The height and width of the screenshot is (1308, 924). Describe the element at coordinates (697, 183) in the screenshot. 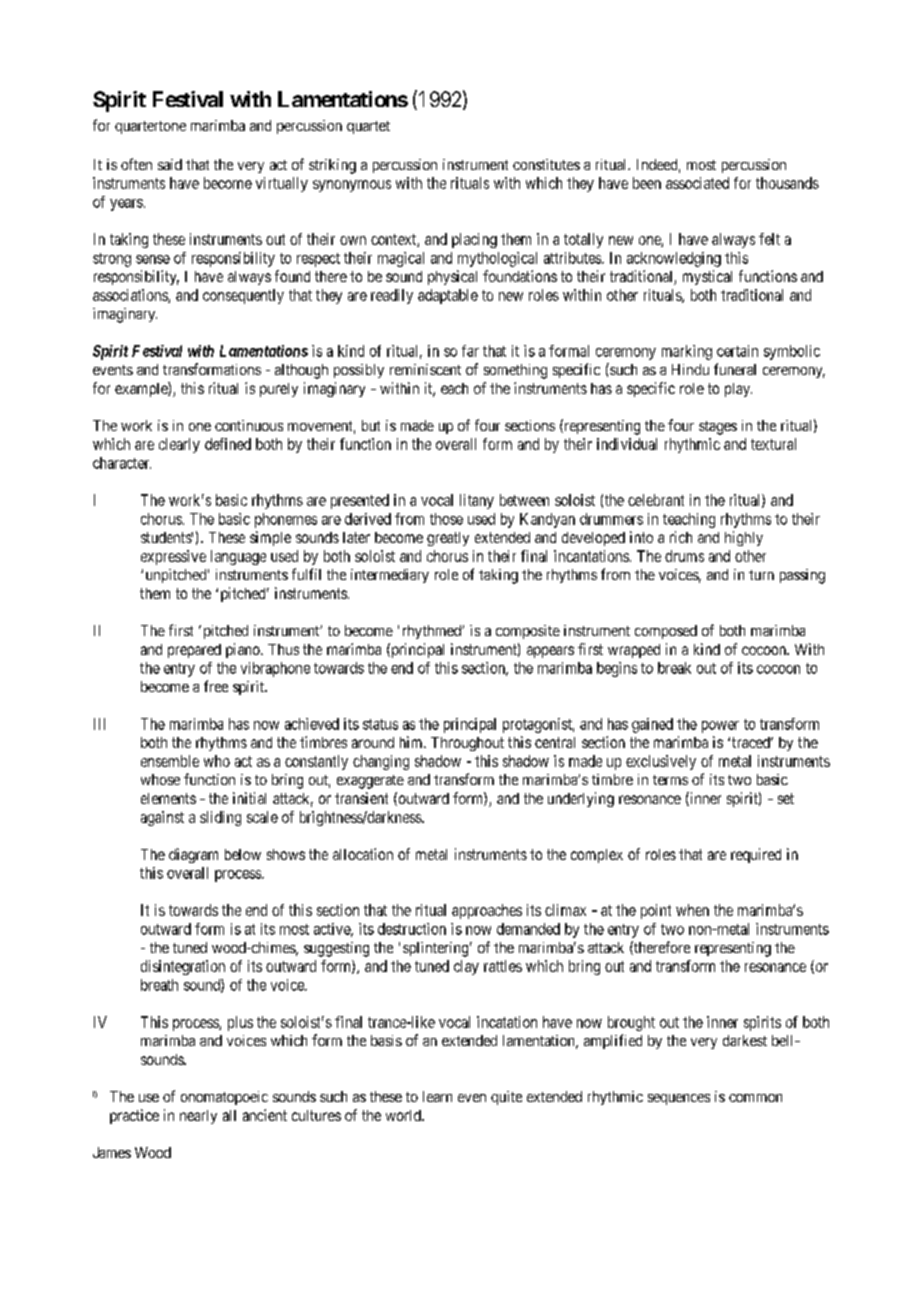

I see `associated` at that location.
